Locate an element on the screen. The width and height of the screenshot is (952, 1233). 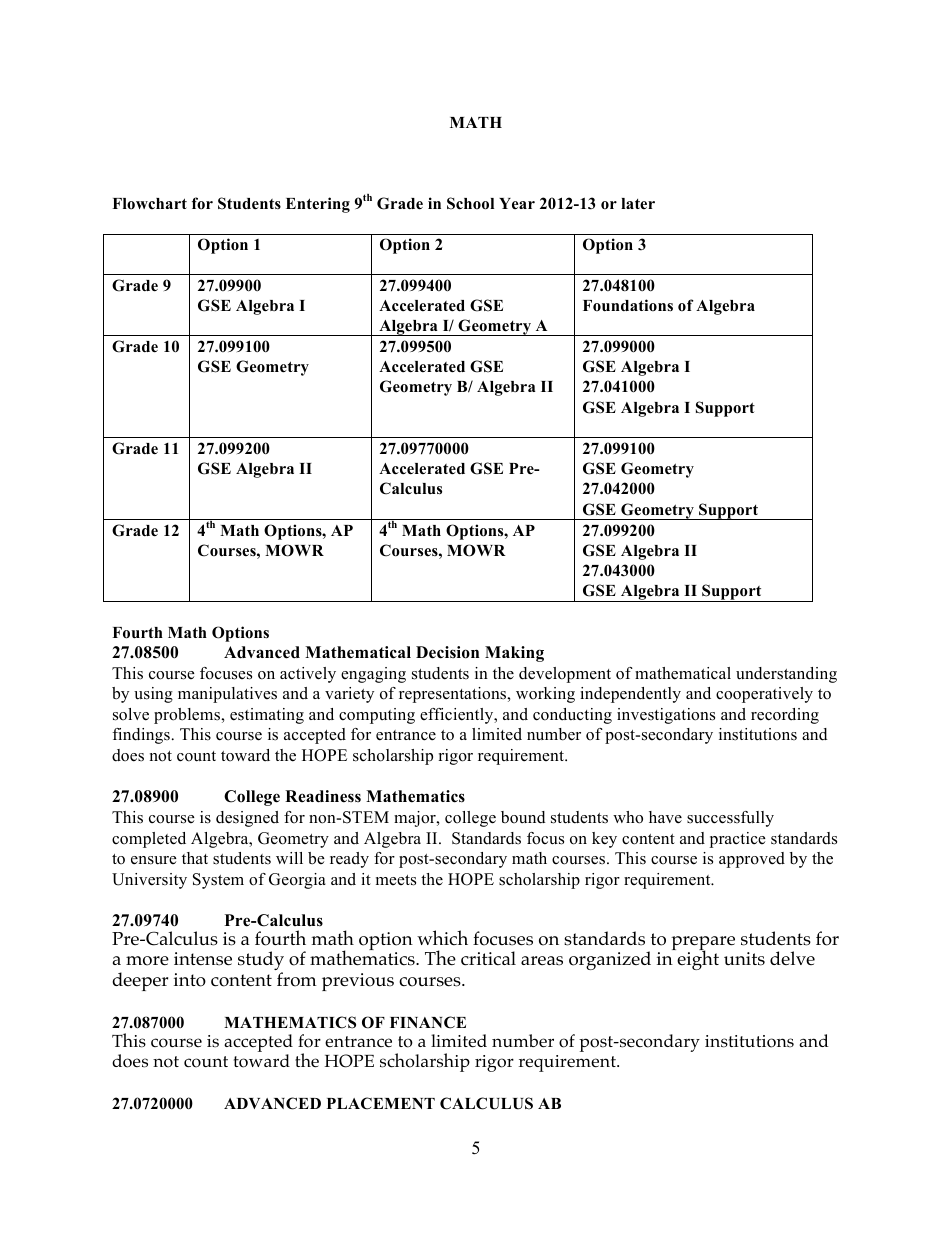
later is located at coordinates (638, 203).
